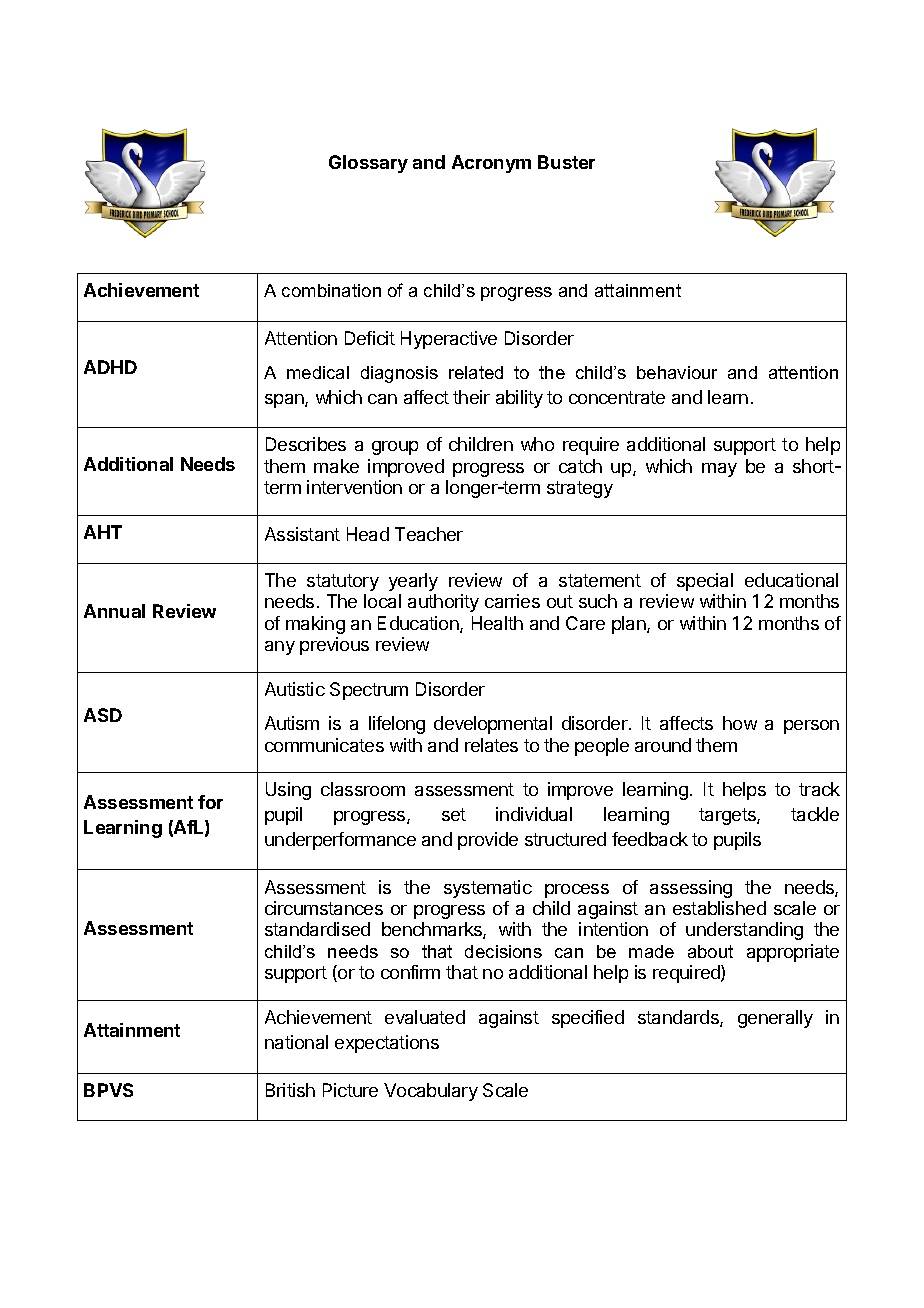 Image resolution: width=924 pixels, height=1308 pixels. I want to click on Buster, so click(566, 162).
